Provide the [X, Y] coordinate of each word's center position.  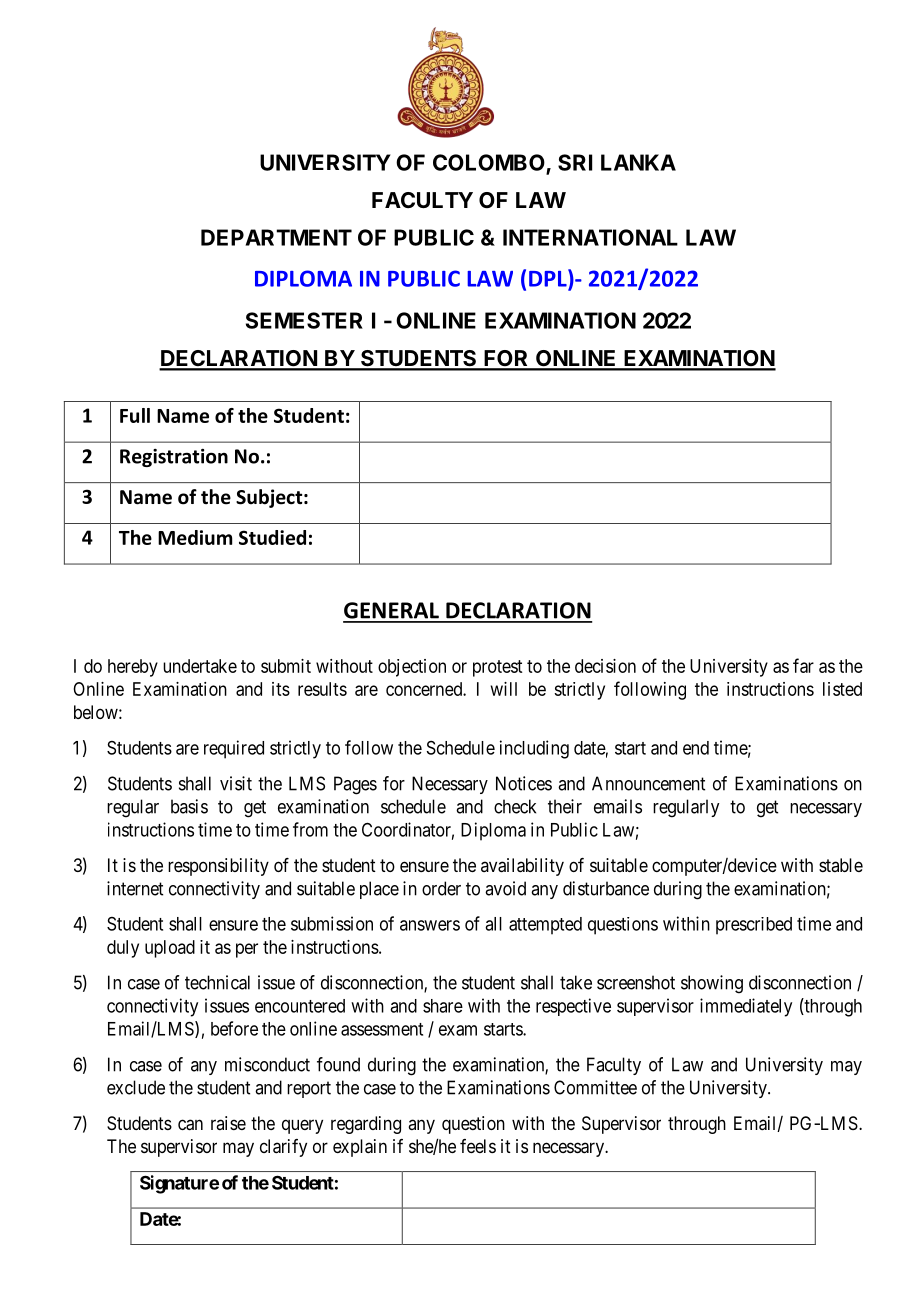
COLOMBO [489, 162]
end [696, 748]
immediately [746, 1007]
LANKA [638, 162]
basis [189, 806]
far [803, 665]
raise [228, 1123]
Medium [195, 537]
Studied [272, 537]
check [515, 806]
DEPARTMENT [276, 237]
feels [478, 1146]
